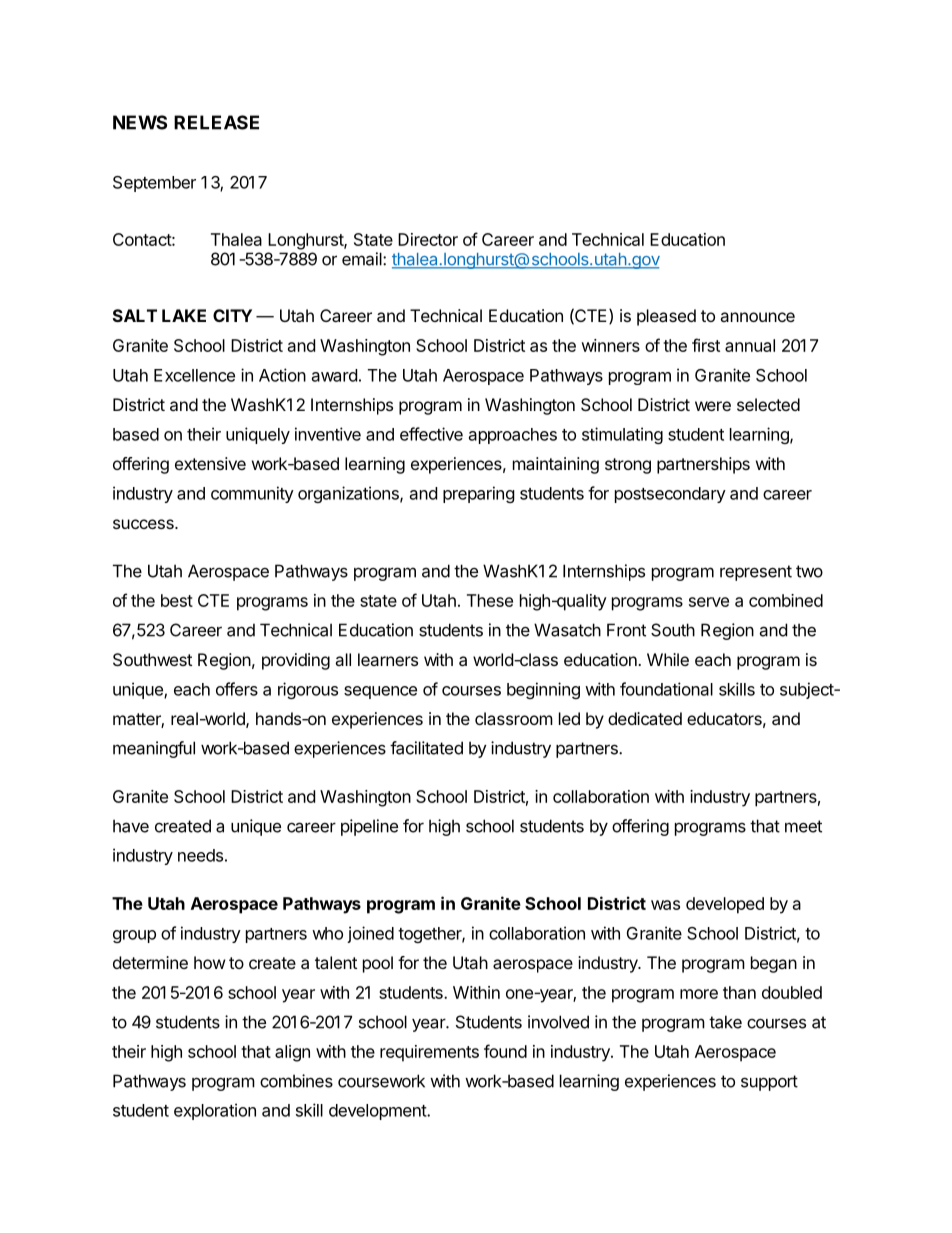  I want to click on RELEASE, so click(216, 122).
